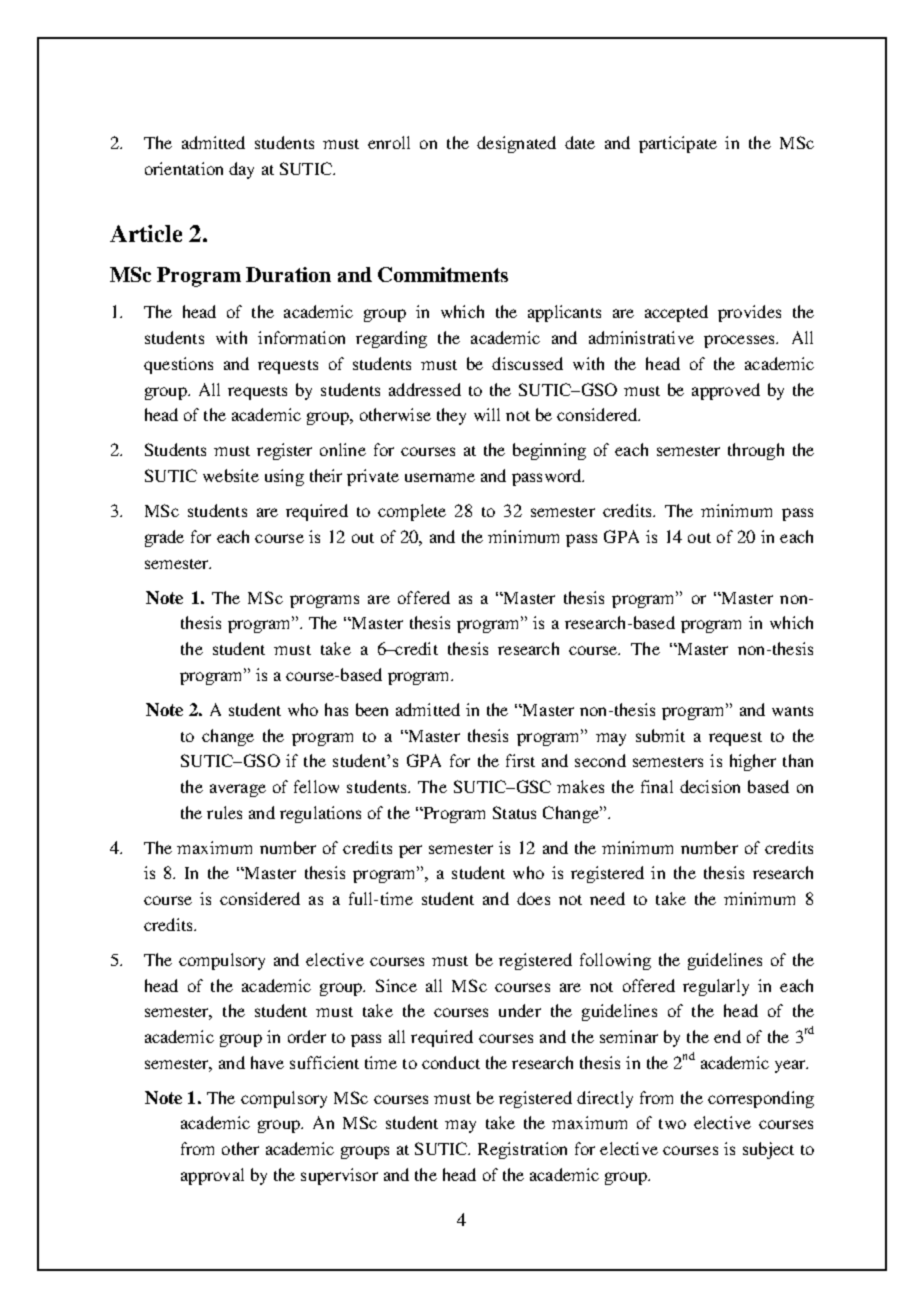 Image resolution: width=924 pixels, height=1308 pixels. Describe the element at coordinates (516, 144) in the page. I see `designated` at that location.
